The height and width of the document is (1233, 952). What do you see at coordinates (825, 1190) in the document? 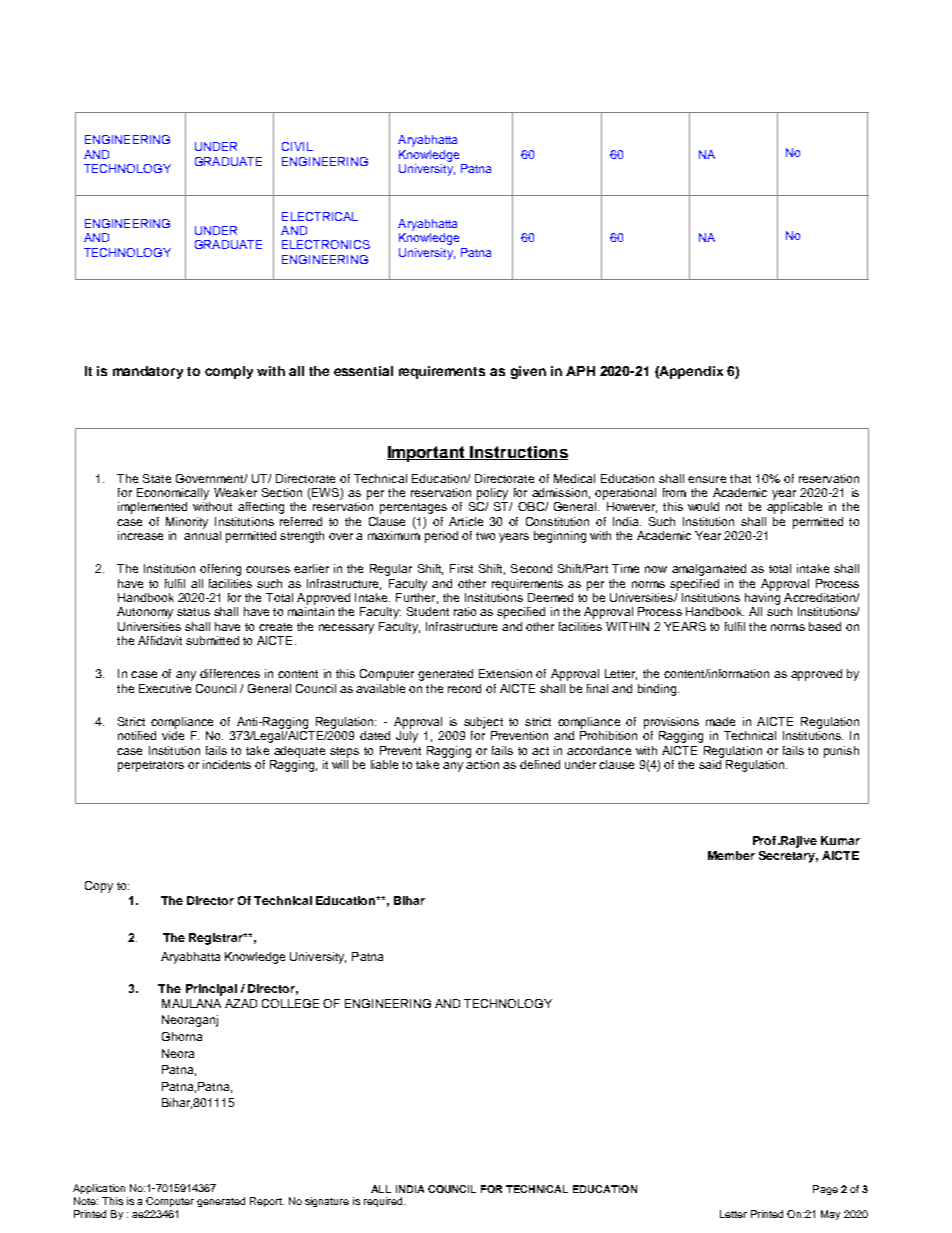
I see `Page` at bounding box center [825, 1190].
